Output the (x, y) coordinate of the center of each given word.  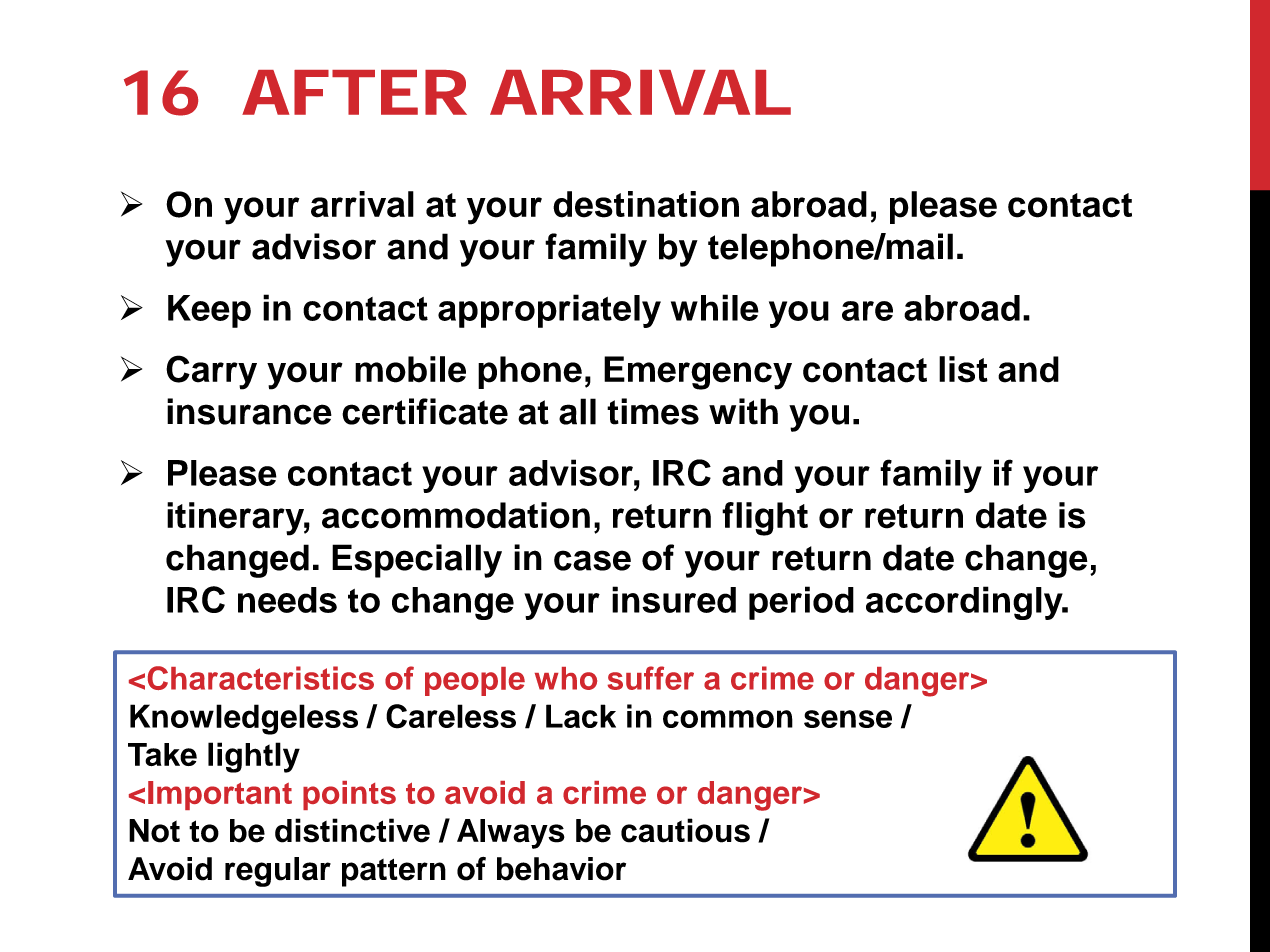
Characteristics (261, 678)
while (715, 307)
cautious (685, 830)
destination (646, 204)
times (653, 411)
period (801, 603)
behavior (561, 869)
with (743, 411)
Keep (209, 311)
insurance (249, 411)
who (566, 678)
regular (278, 872)
